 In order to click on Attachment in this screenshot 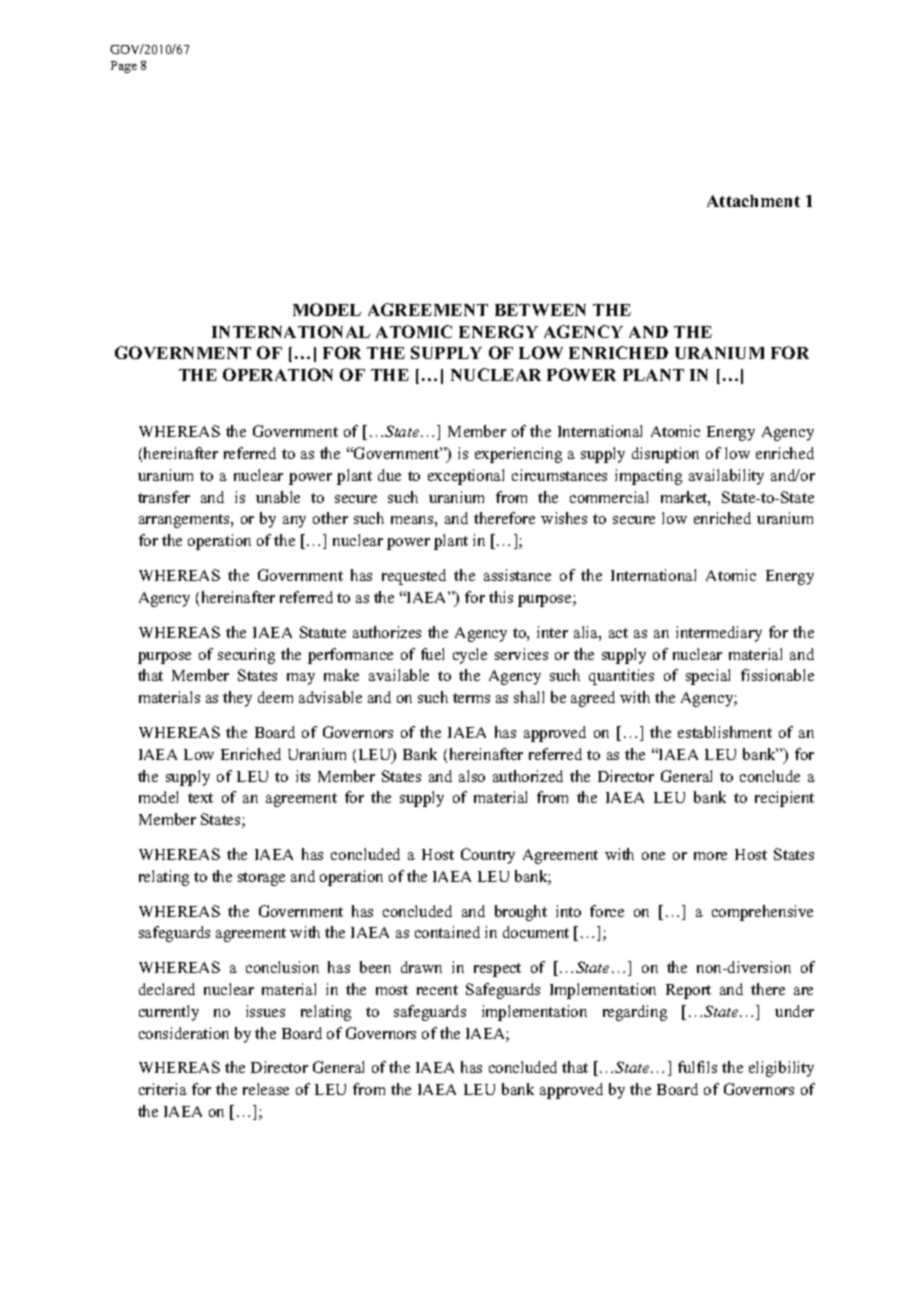, I will do `click(753, 201)`.
